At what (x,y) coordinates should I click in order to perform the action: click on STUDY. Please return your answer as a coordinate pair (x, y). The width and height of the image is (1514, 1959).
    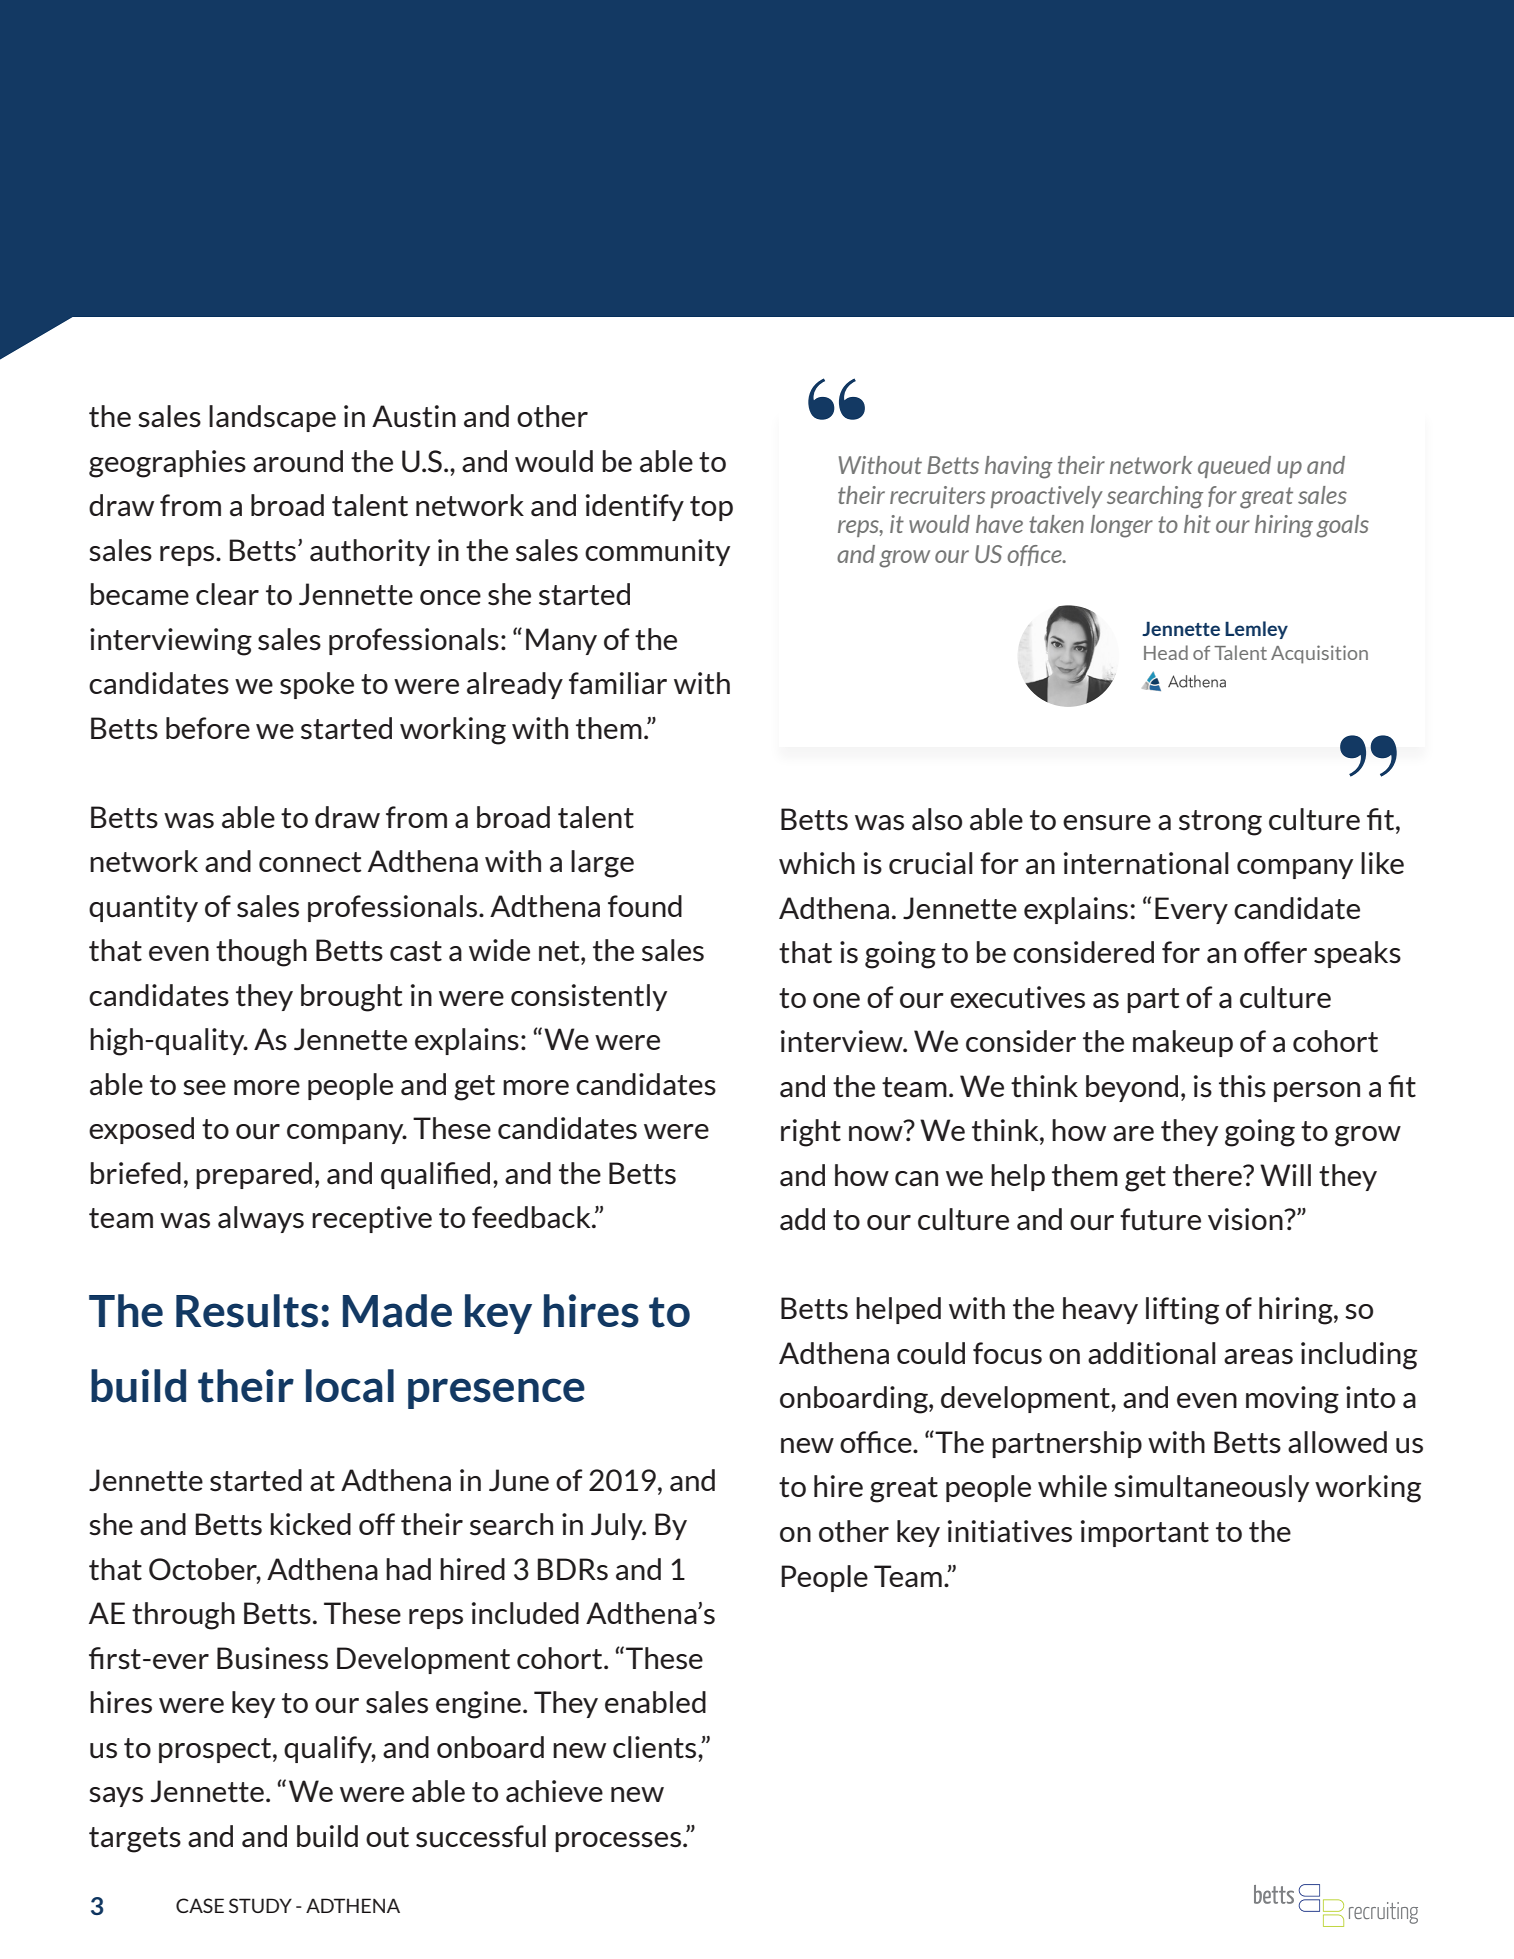
    Looking at the image, I should click on (260, 1905).
